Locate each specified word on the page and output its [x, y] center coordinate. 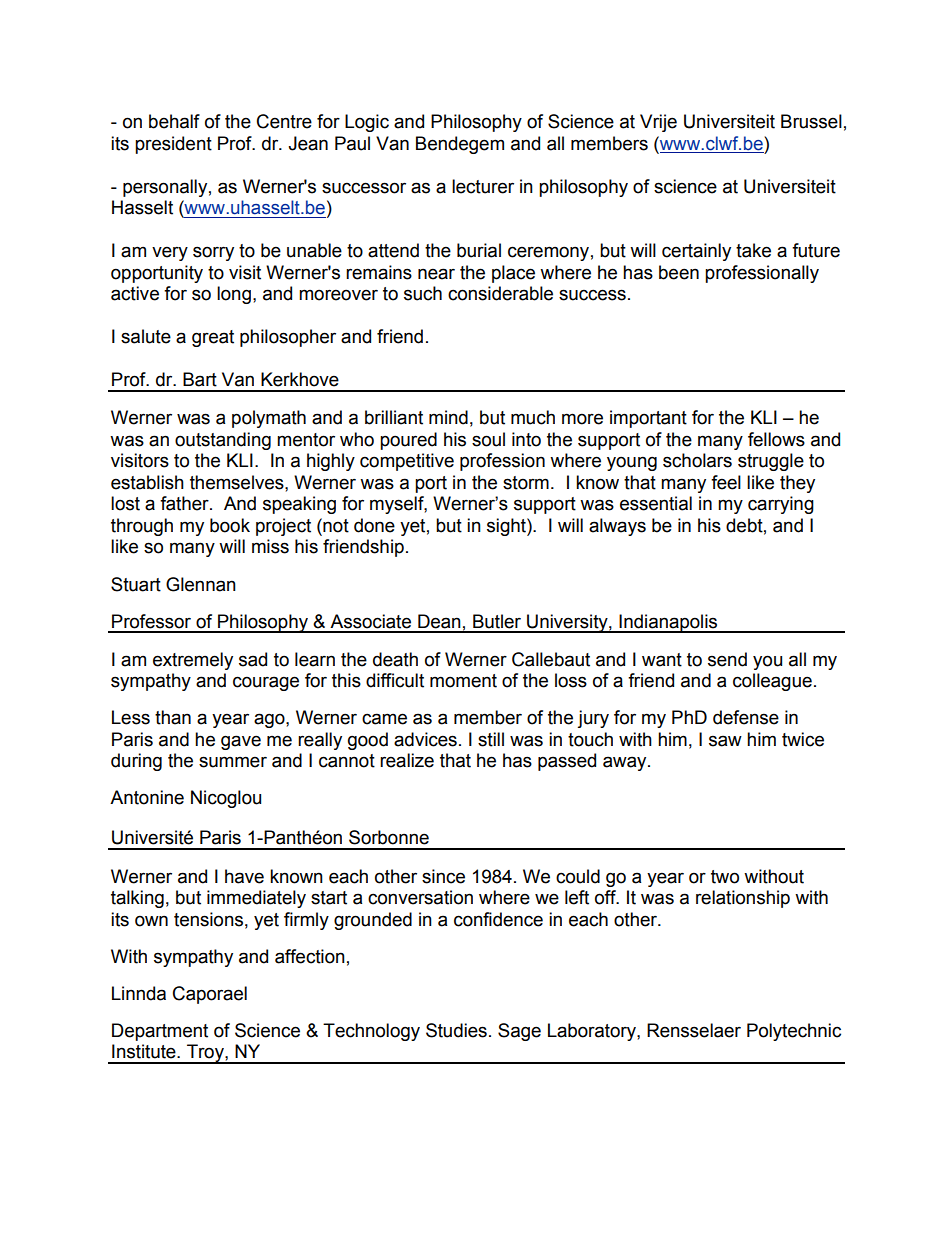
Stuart [136, 584]
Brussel [811, 121]
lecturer [483, 186]
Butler [497, 621]
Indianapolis [669, 623]
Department [160, 1032]
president [173, 145]
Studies [456, 1030]
